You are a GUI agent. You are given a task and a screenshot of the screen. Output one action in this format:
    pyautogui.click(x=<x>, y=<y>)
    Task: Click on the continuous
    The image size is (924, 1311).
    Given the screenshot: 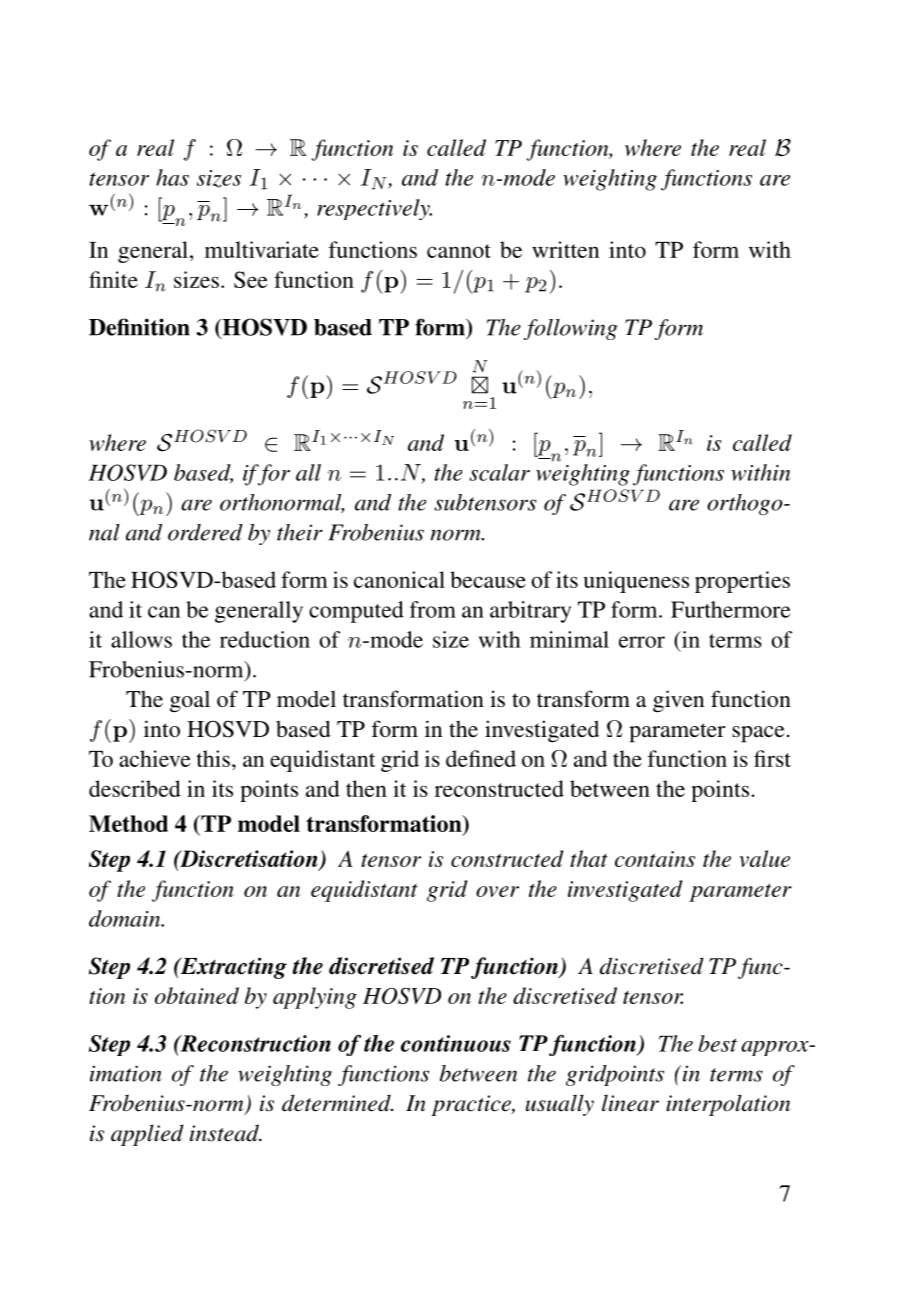 What is the action you would take?
    pyautogui.click(x=456, y=1043)
